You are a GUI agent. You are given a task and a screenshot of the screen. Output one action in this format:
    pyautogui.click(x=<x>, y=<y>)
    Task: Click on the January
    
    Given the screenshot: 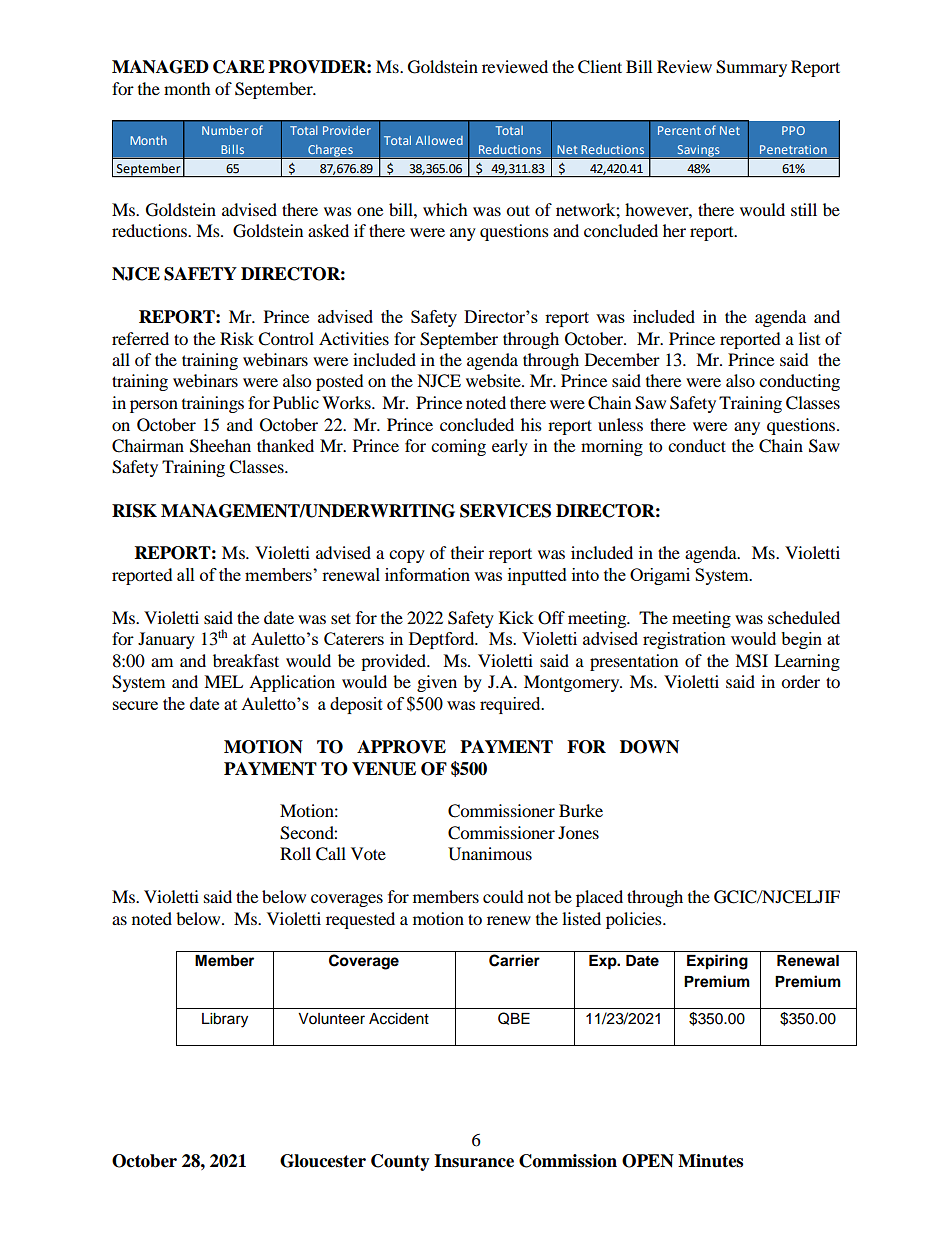 What is the action you would take?
    pyautogui.click(x=166, y=640)
